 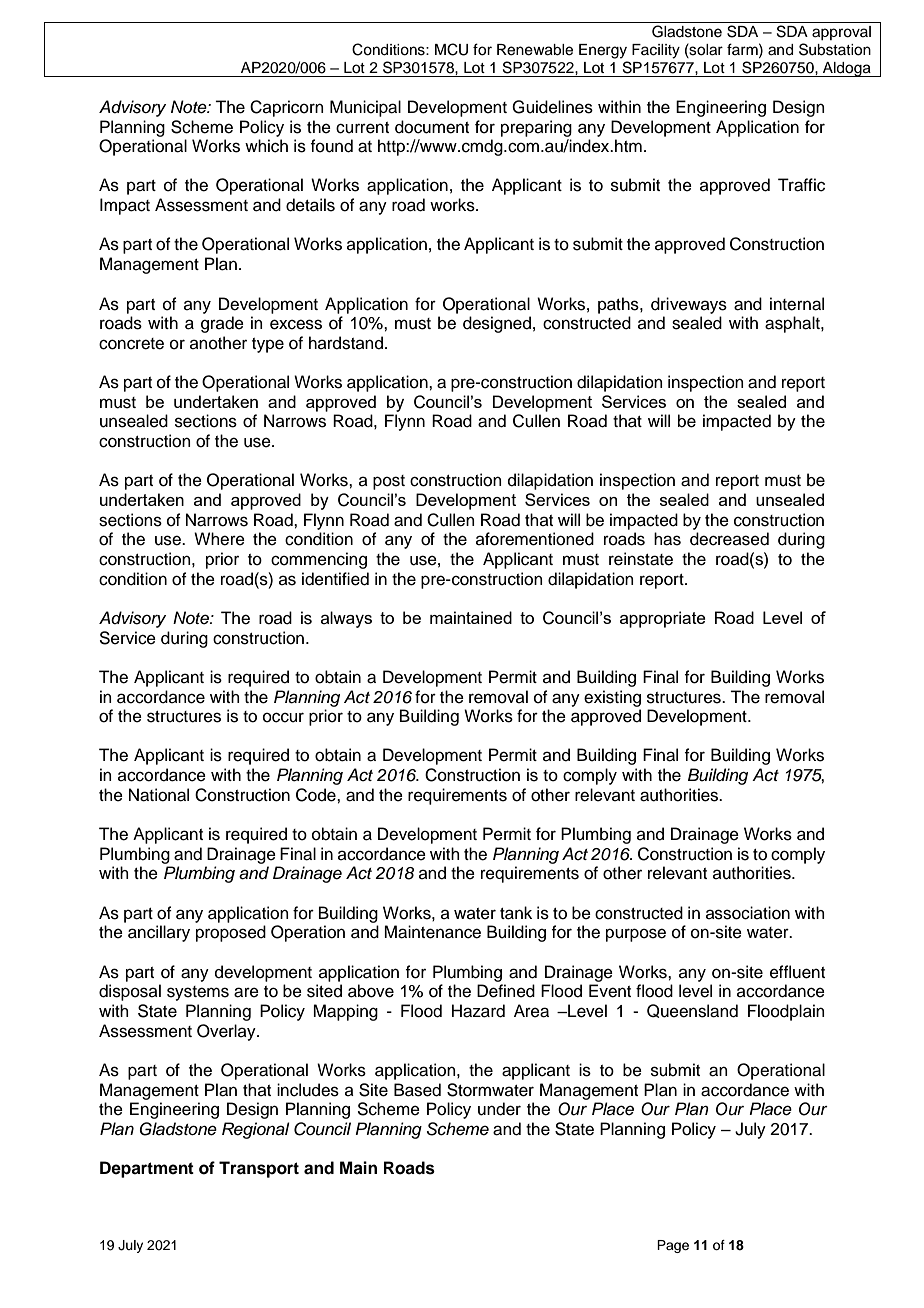 I want to click on Defined, so click(x=506, y=991).
